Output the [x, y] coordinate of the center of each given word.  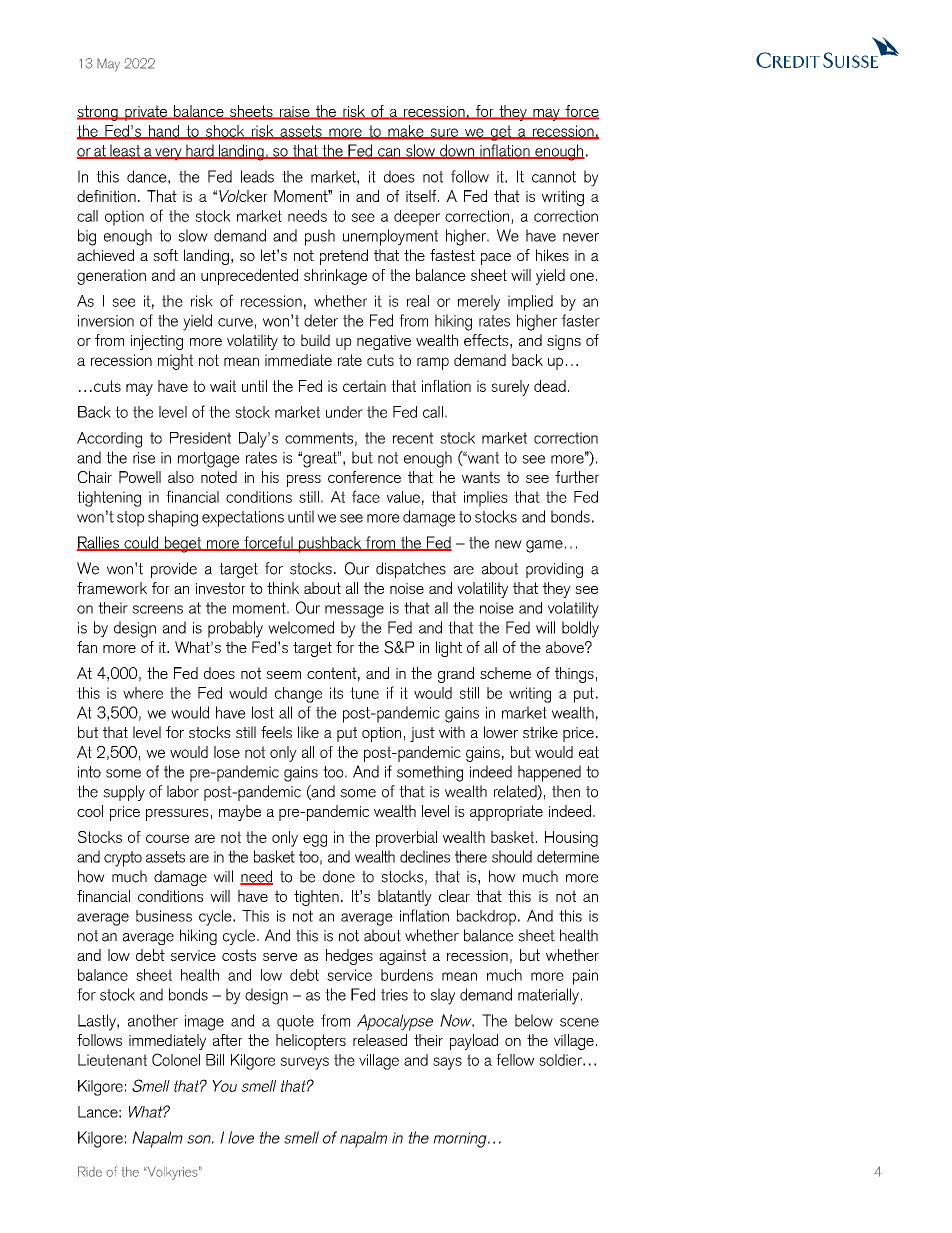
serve [280, 957]
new [508, 544]
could [141, 543]
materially [548, 996]
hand [164, 132]
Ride [90, 1171]
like [308, 732]
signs [564, 342]
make [406, 132]
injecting [157, 342]
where [143, 693]
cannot [554, 177]
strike [540, 732]
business [164, 916]
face [366, 496]
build [315, 340]
